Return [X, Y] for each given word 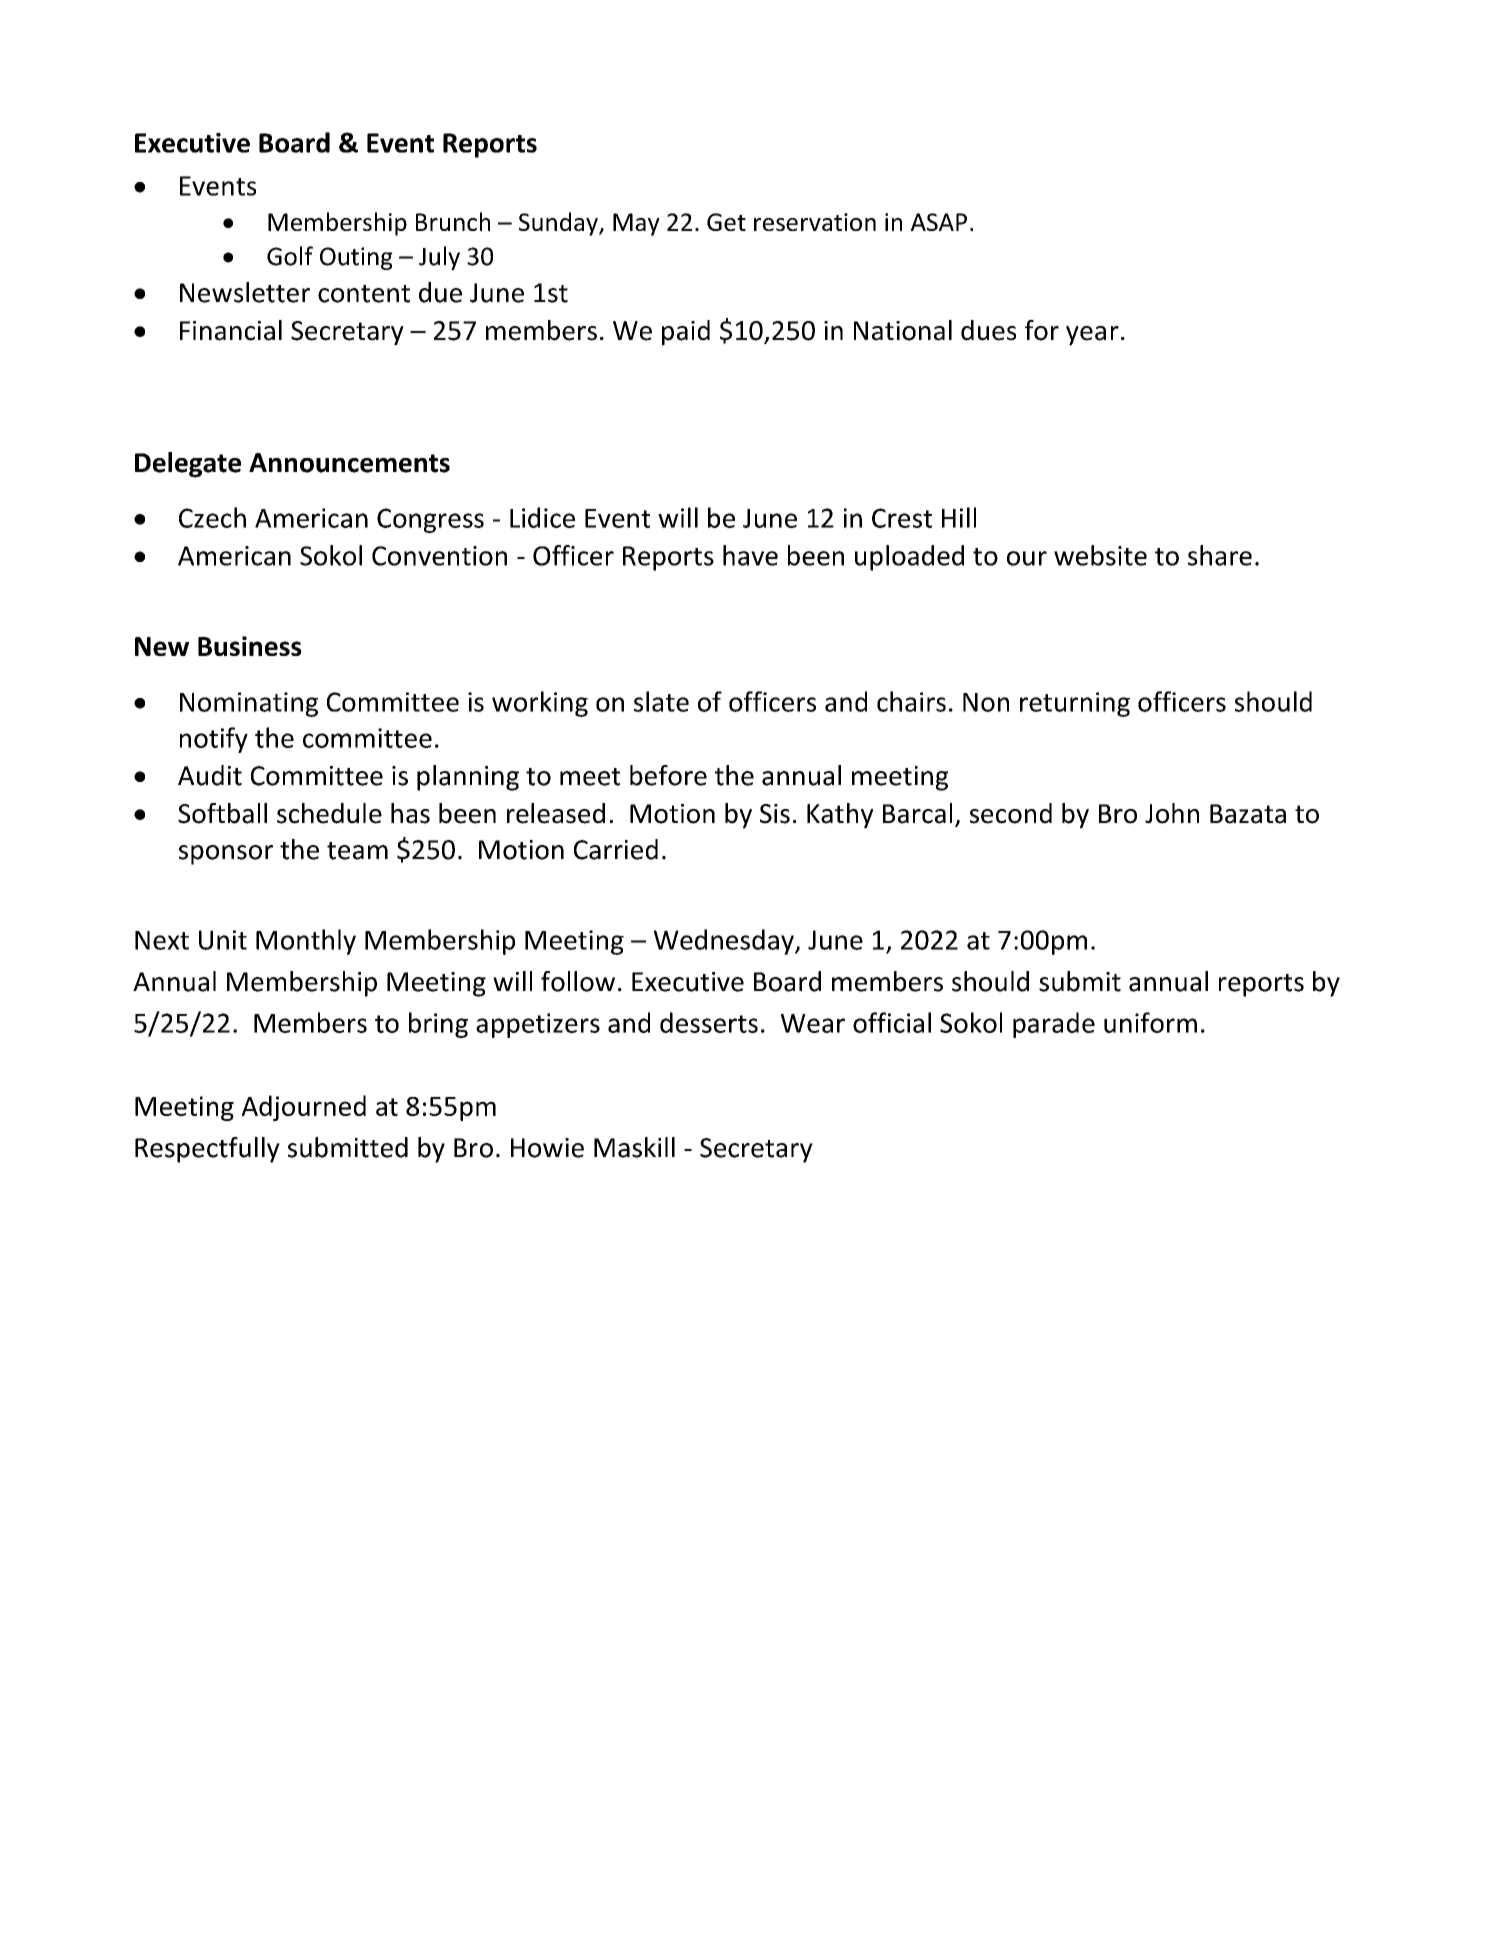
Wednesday [725, 942]
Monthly [306, 942]
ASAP [939, 222]
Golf [290, 256]
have [750, 555]
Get [726, 222]
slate [661, 701]
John [1172, 813]
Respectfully [207, 1150]
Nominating [249, 704]
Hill [959, 517]
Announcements [349, 463]
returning [1075, 704]
